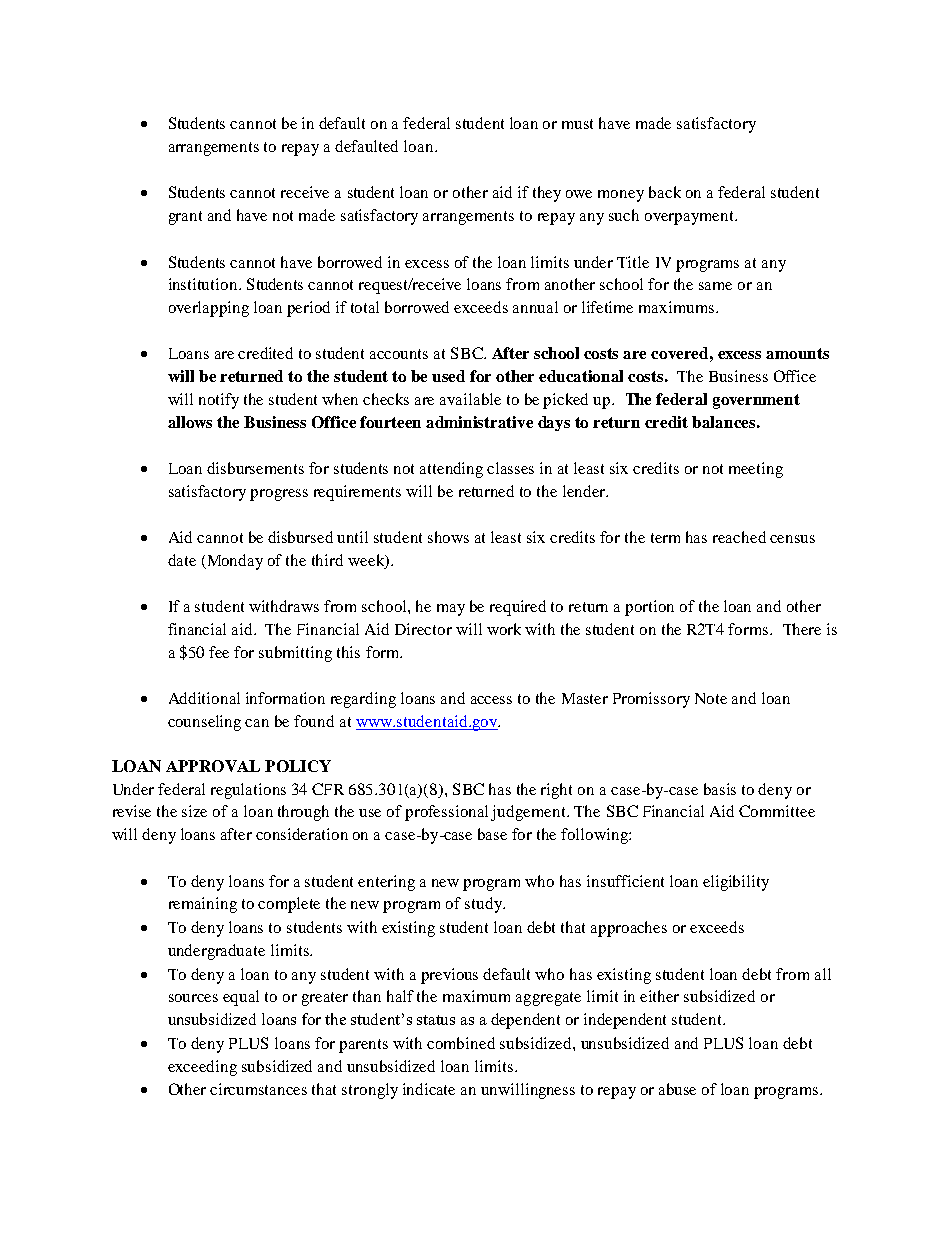  What do you see at coordinates (185, 218) in the document?
I see `grant` at bounding box center [185, 218].
